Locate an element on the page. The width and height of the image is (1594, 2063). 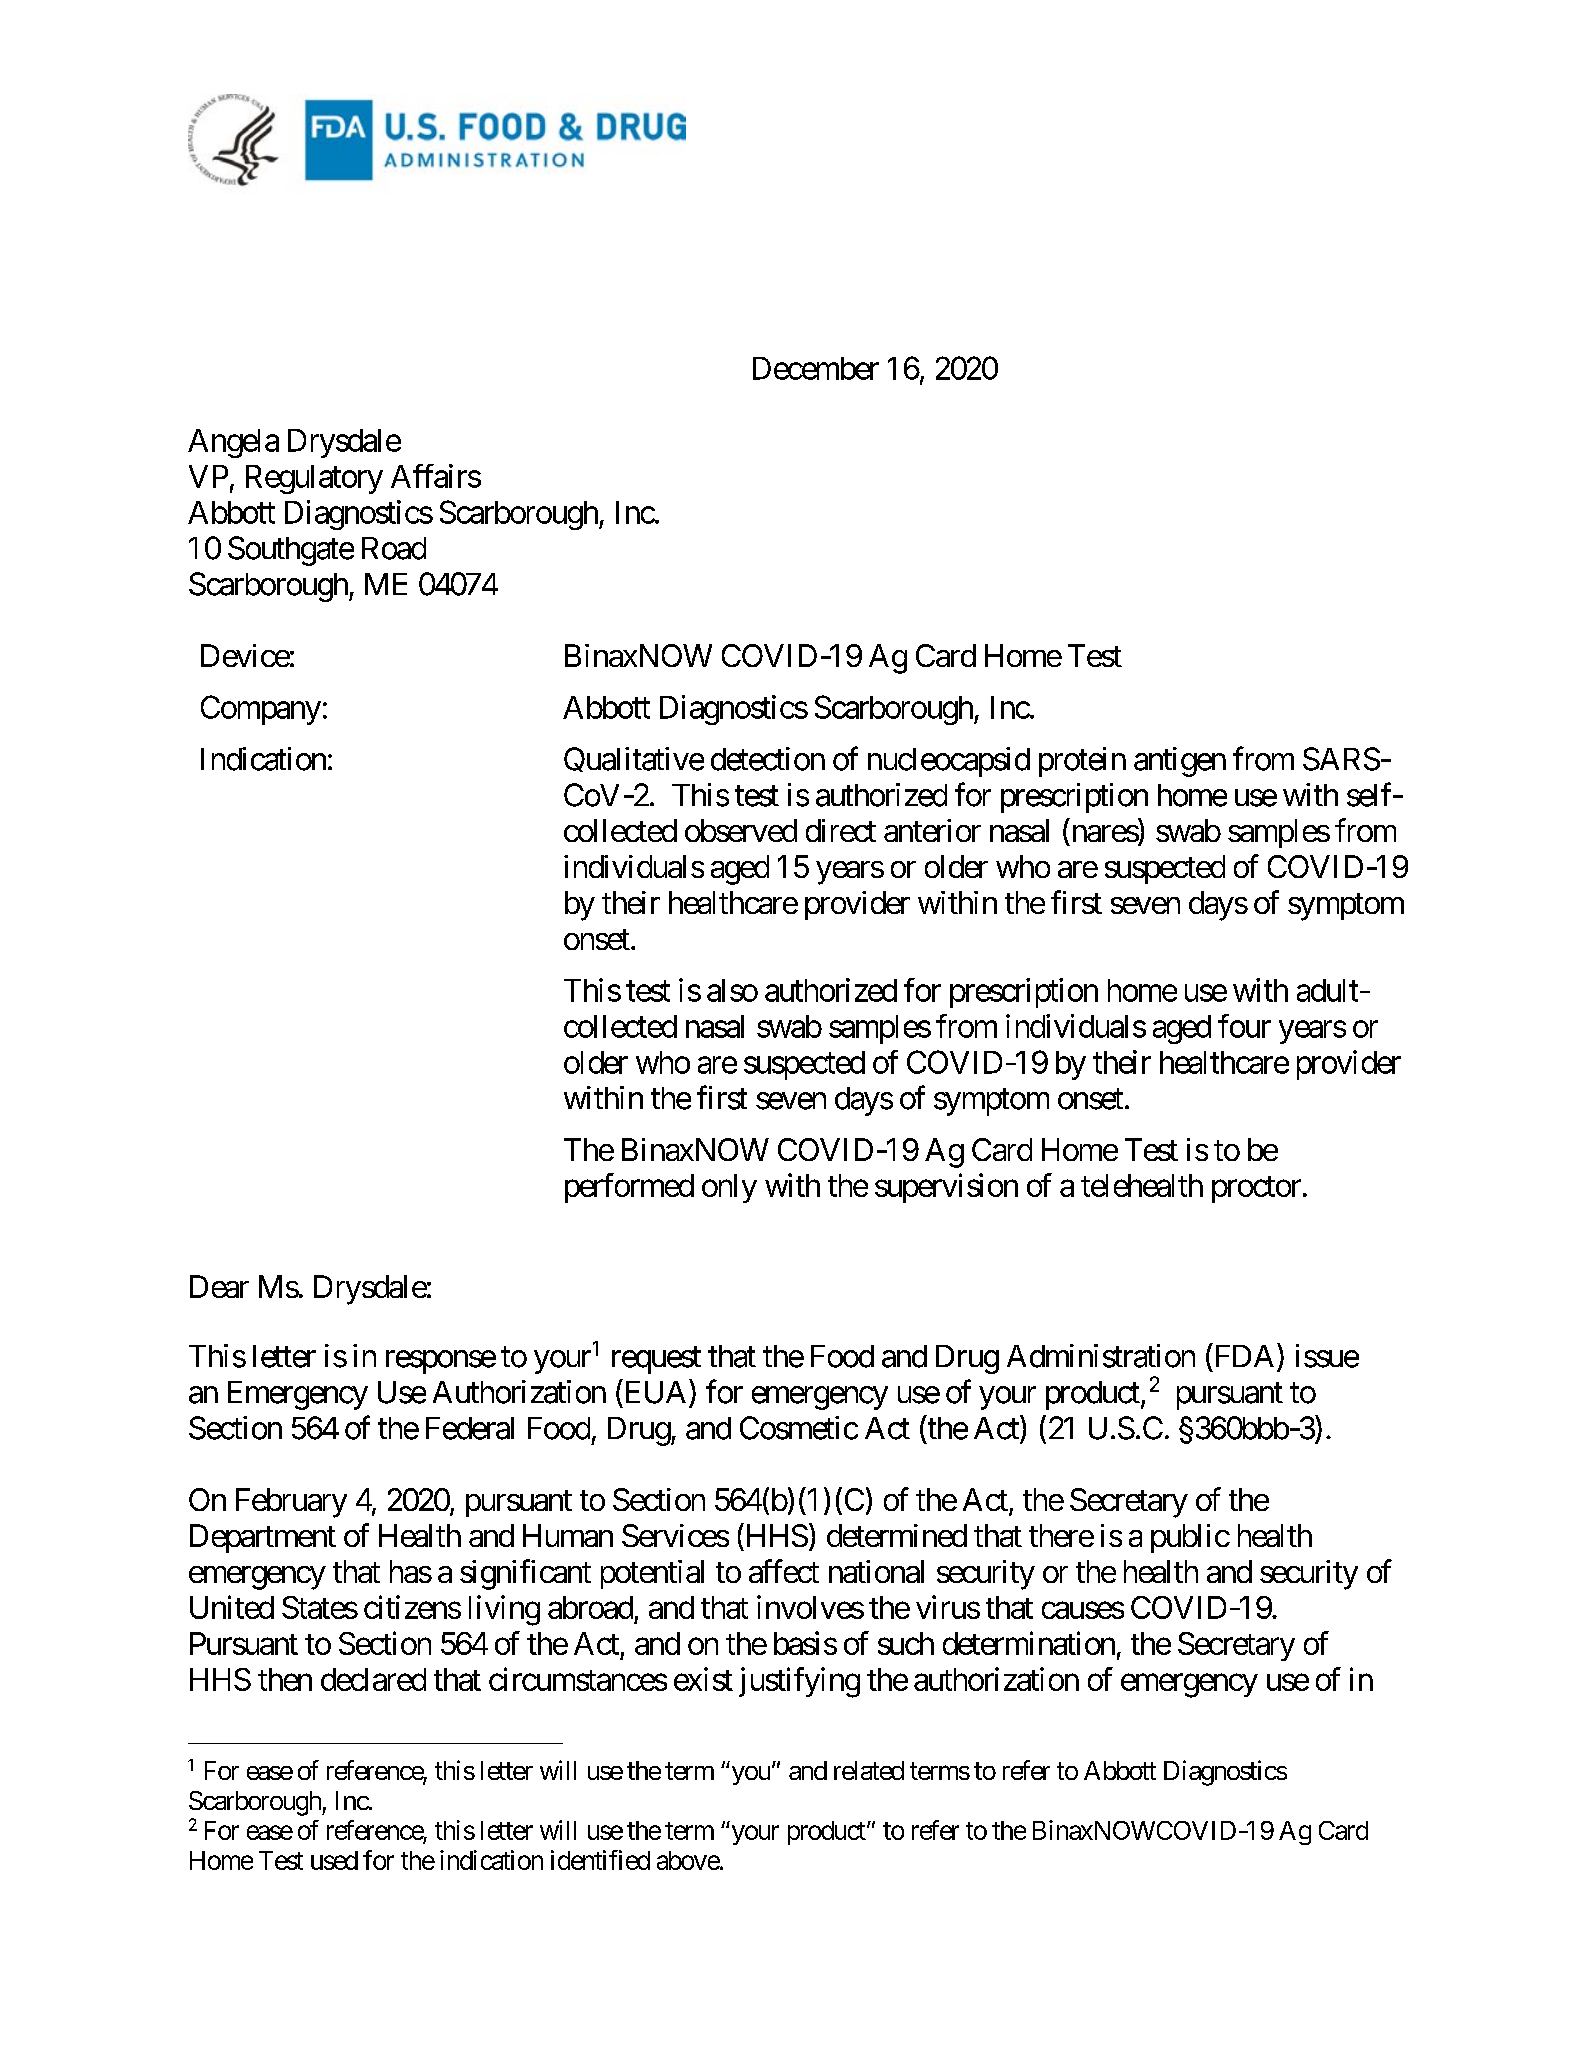
December is located at coordinates (816, 368).
